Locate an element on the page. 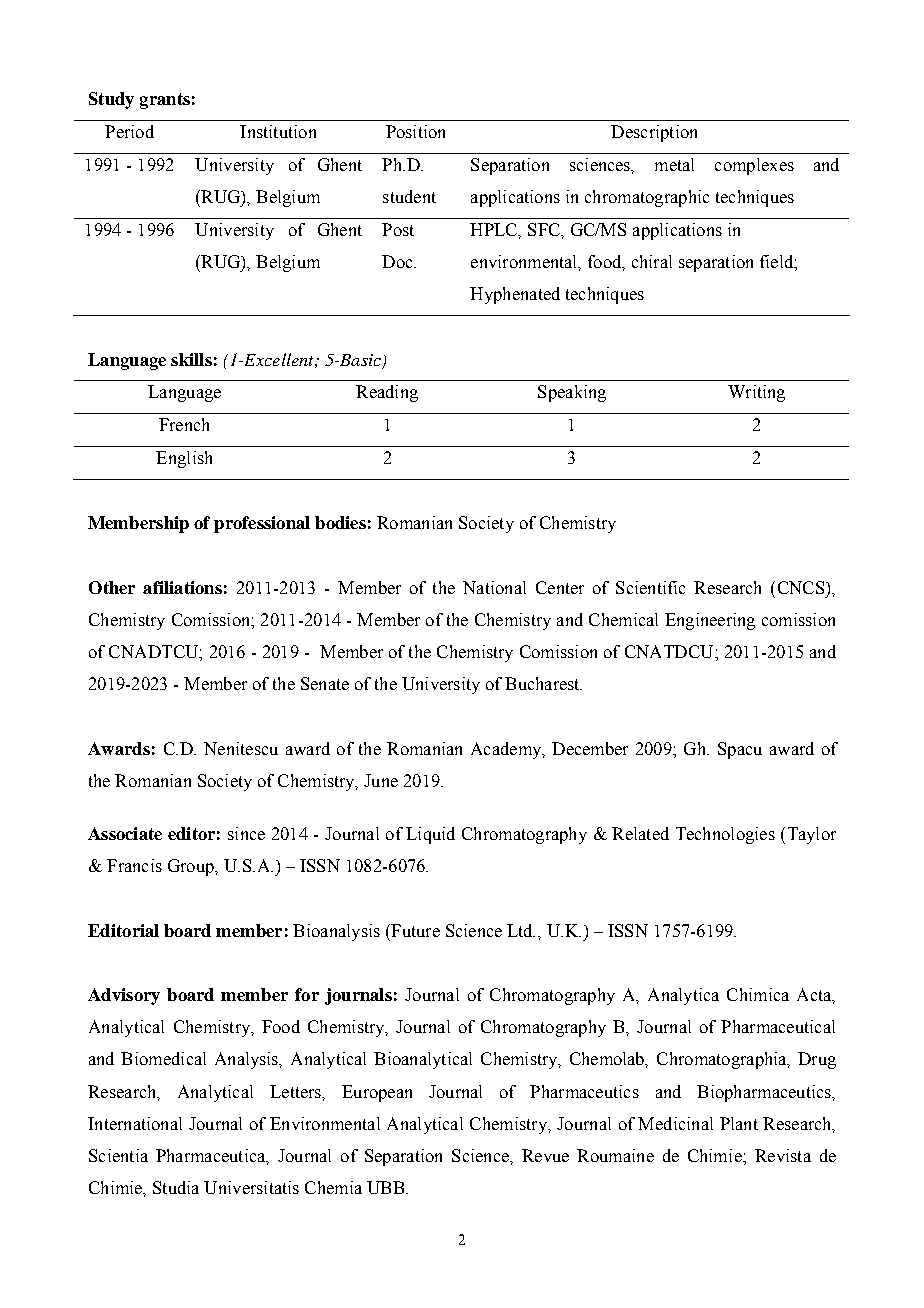 The width and height of the page is (924, 1308). grants is located at coordinates (165, 101).
